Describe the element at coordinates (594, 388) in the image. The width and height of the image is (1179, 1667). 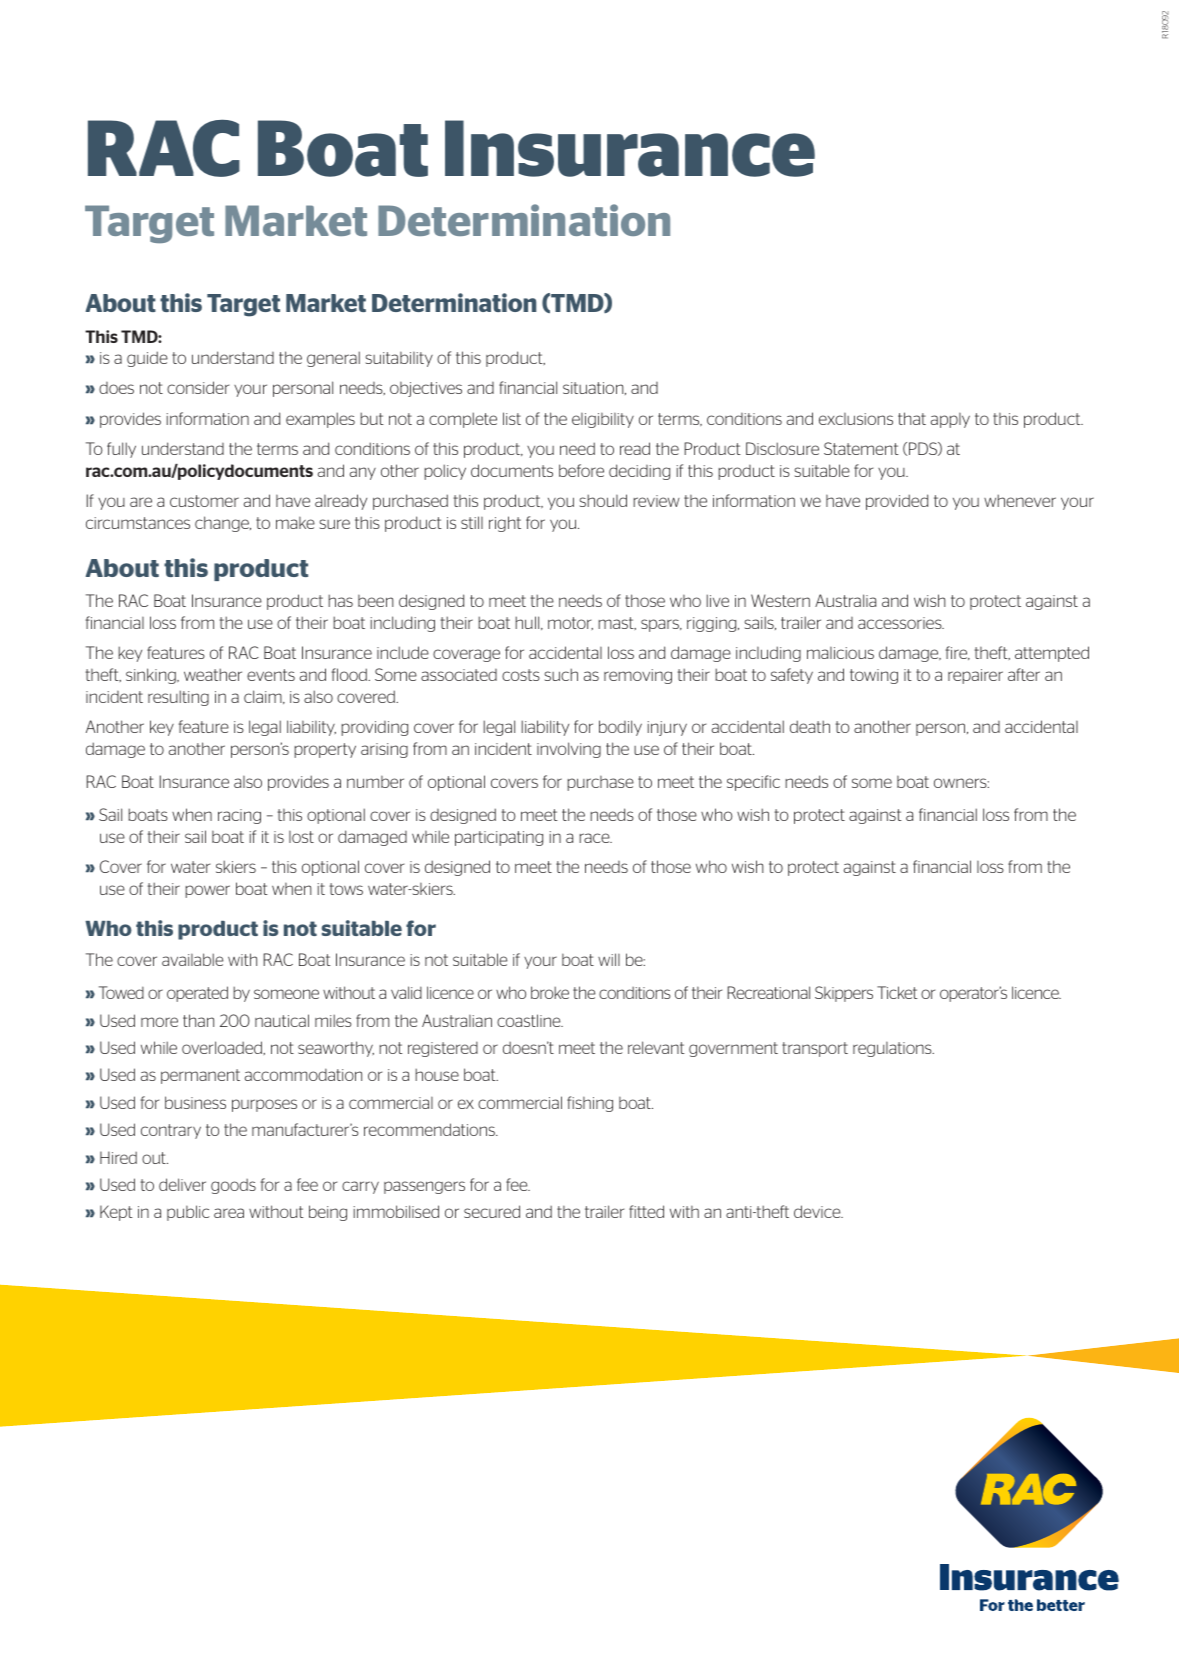
I see `situation` at that location.
